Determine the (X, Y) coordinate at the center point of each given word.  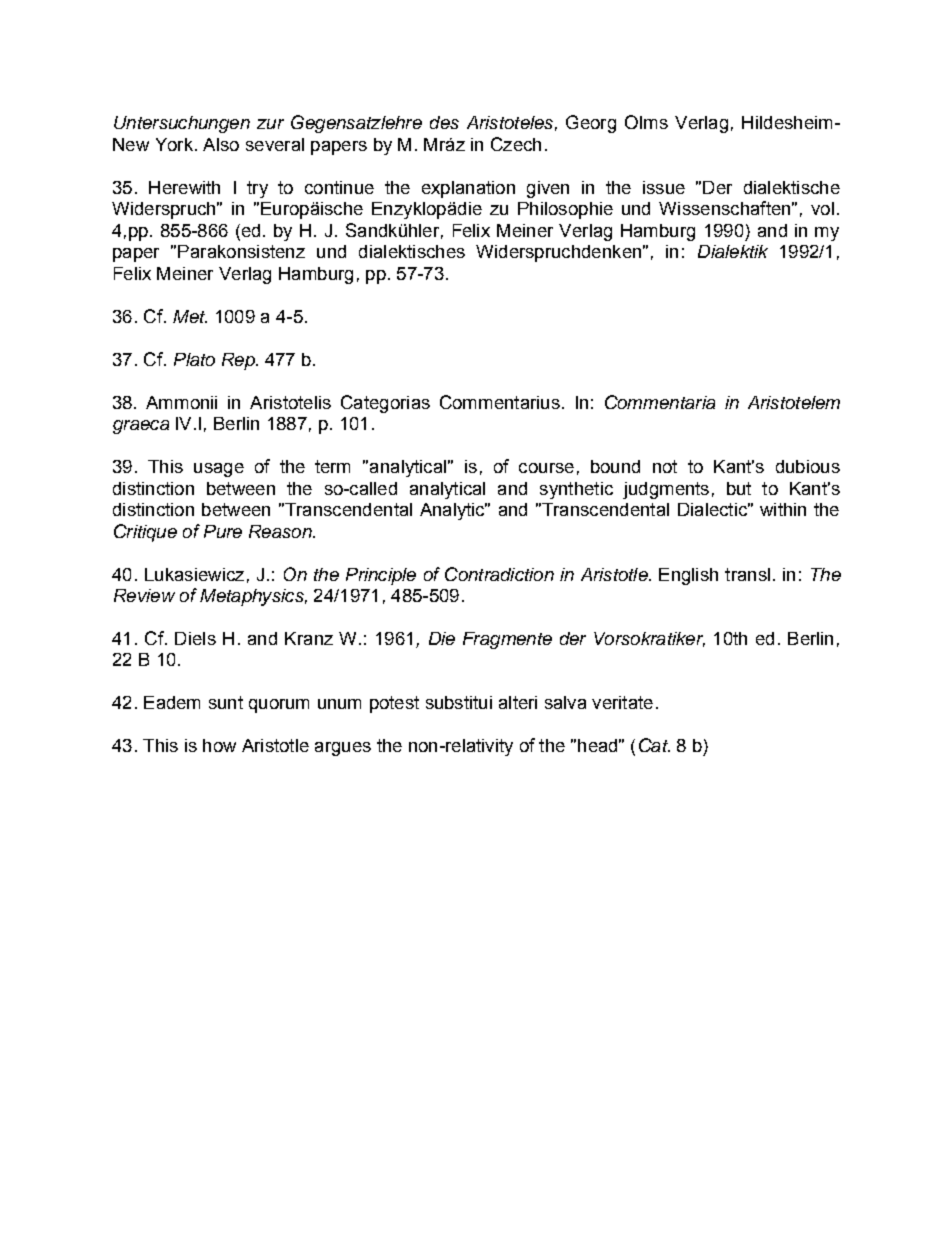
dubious (808, 466)
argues (343, 749)
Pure (223, 531)
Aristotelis (290, 402)
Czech (516, 144)
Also (221, 144)
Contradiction (499, 574)
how (219, 745)
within (783, 509)
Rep (239, 361)
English (688, 576)
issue (664, 187)
